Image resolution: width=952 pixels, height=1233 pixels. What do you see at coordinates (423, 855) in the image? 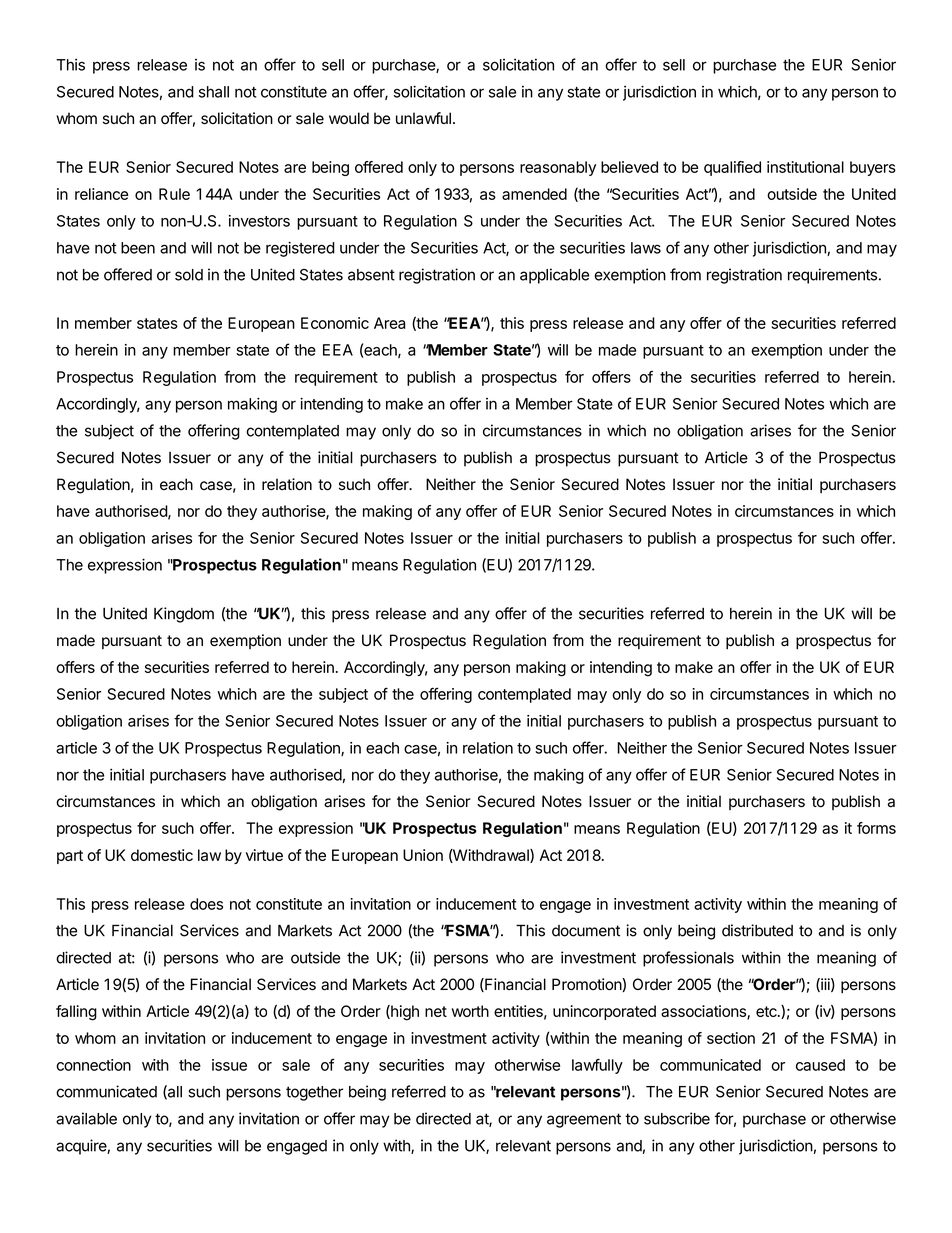
I see `Union` at bounding box center [423, 855].
